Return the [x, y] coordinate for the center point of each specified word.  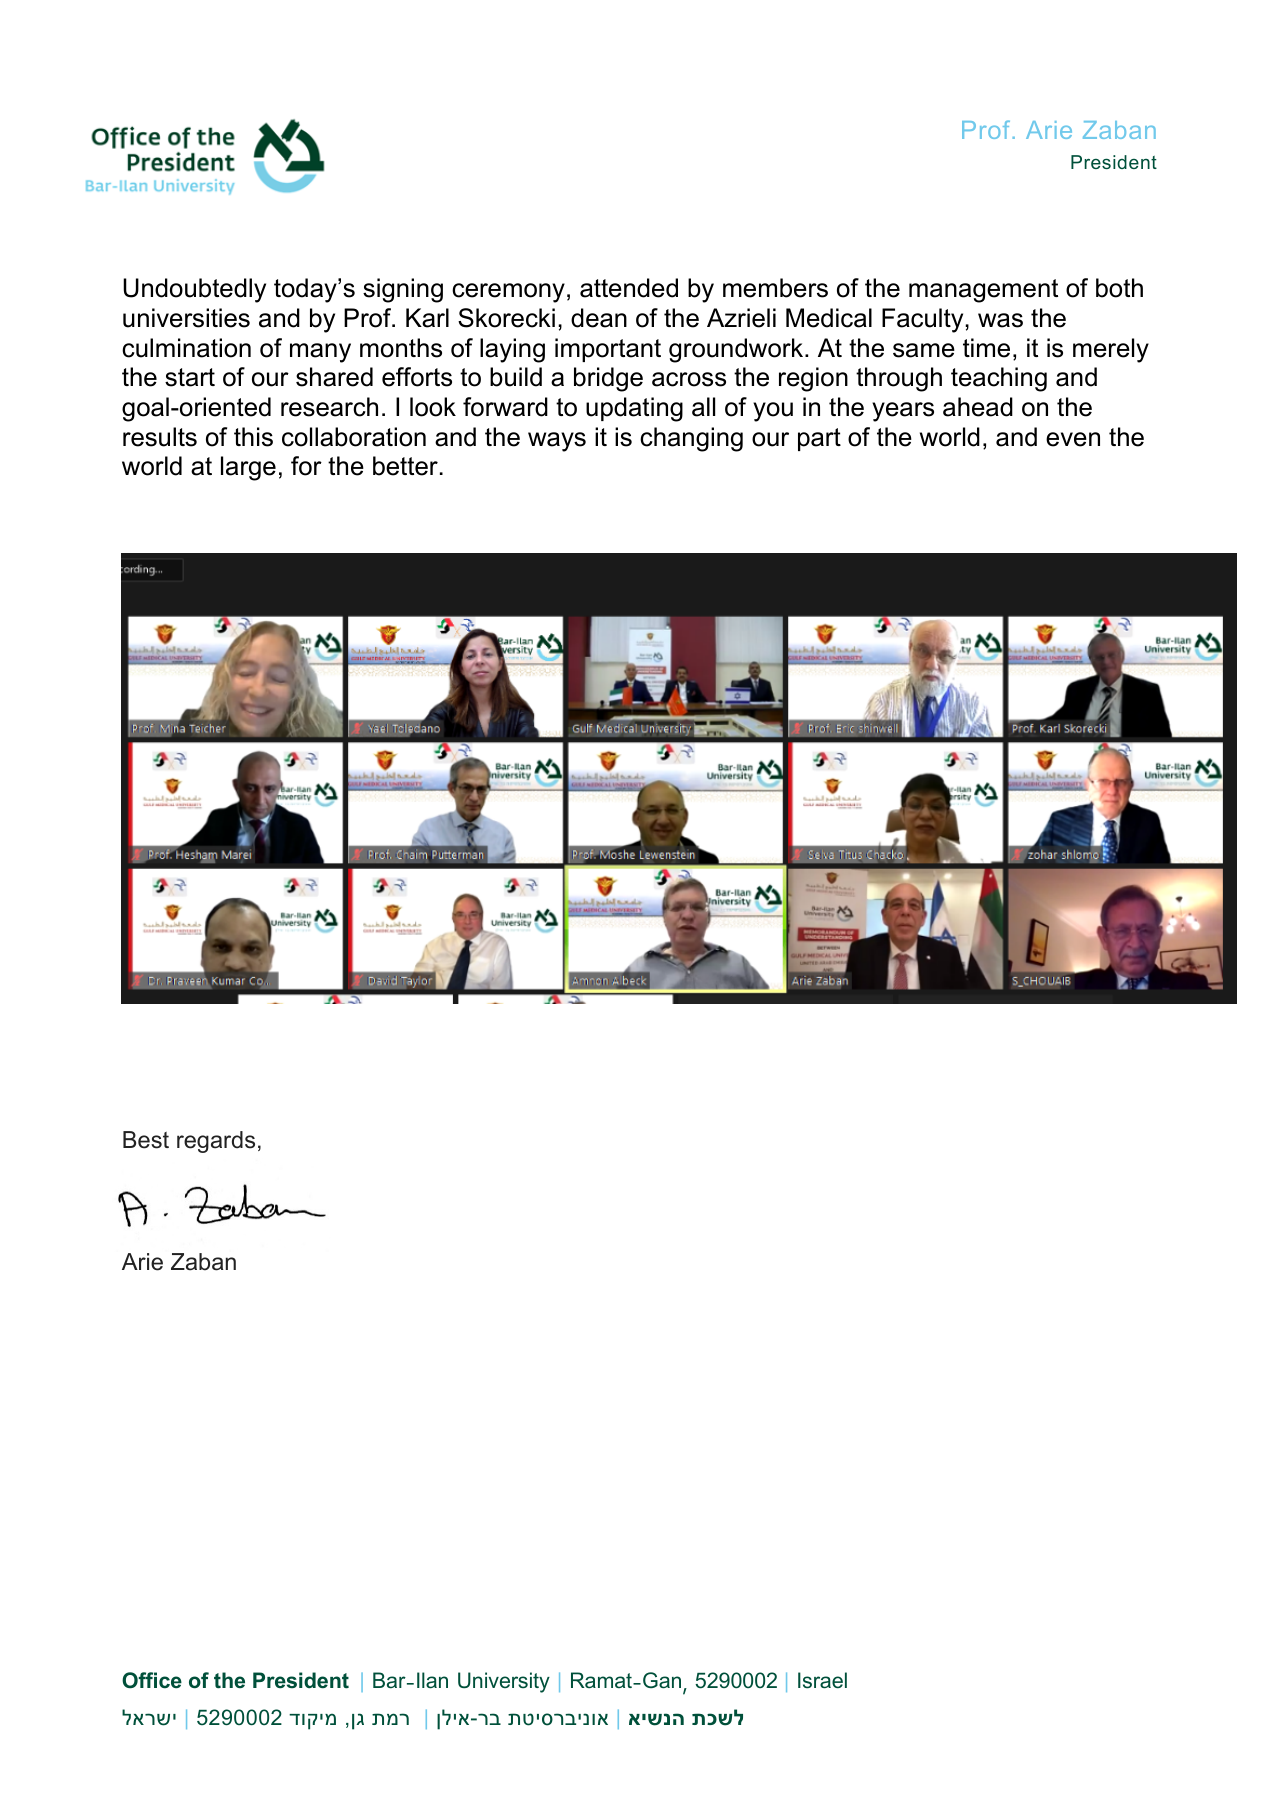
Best [146, 1140]
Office [152, 1680]
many [320, 353]
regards [216, 1142]
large [248, 468]
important [608, 350]
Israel [822, 1680]
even [1073, 439]
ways [557, 442]
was [1000, 320]
